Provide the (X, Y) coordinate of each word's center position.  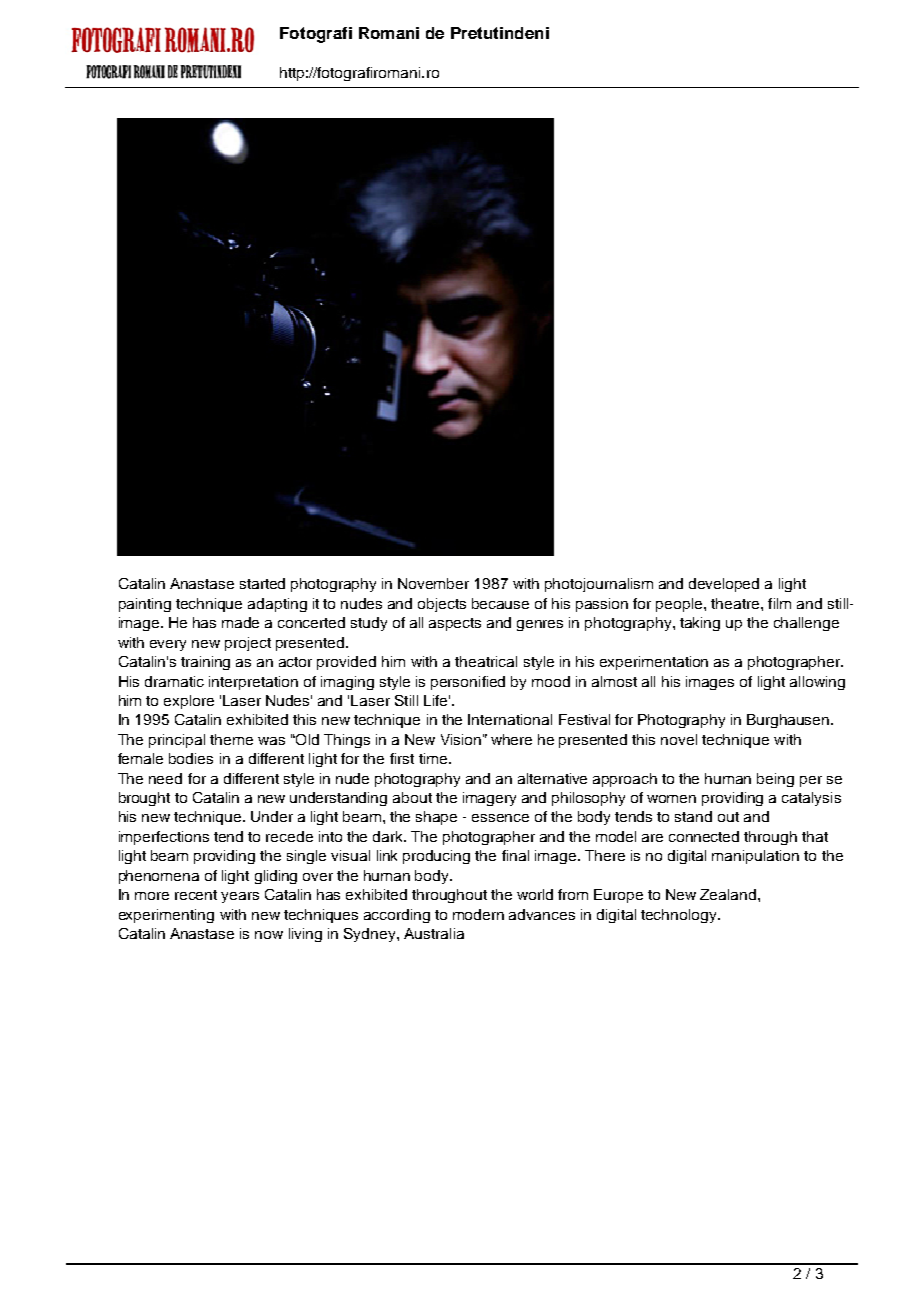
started (262, 583)
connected (704, 836)
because (500, 603)
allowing (817, 683)
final (515, 855)
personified (468, 683)
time (434, 758)
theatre (736, 603)
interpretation (253, 683)
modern (478, 914)
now (269, 935)
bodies (191, 758)
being (775, 780)
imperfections (164, 838)
